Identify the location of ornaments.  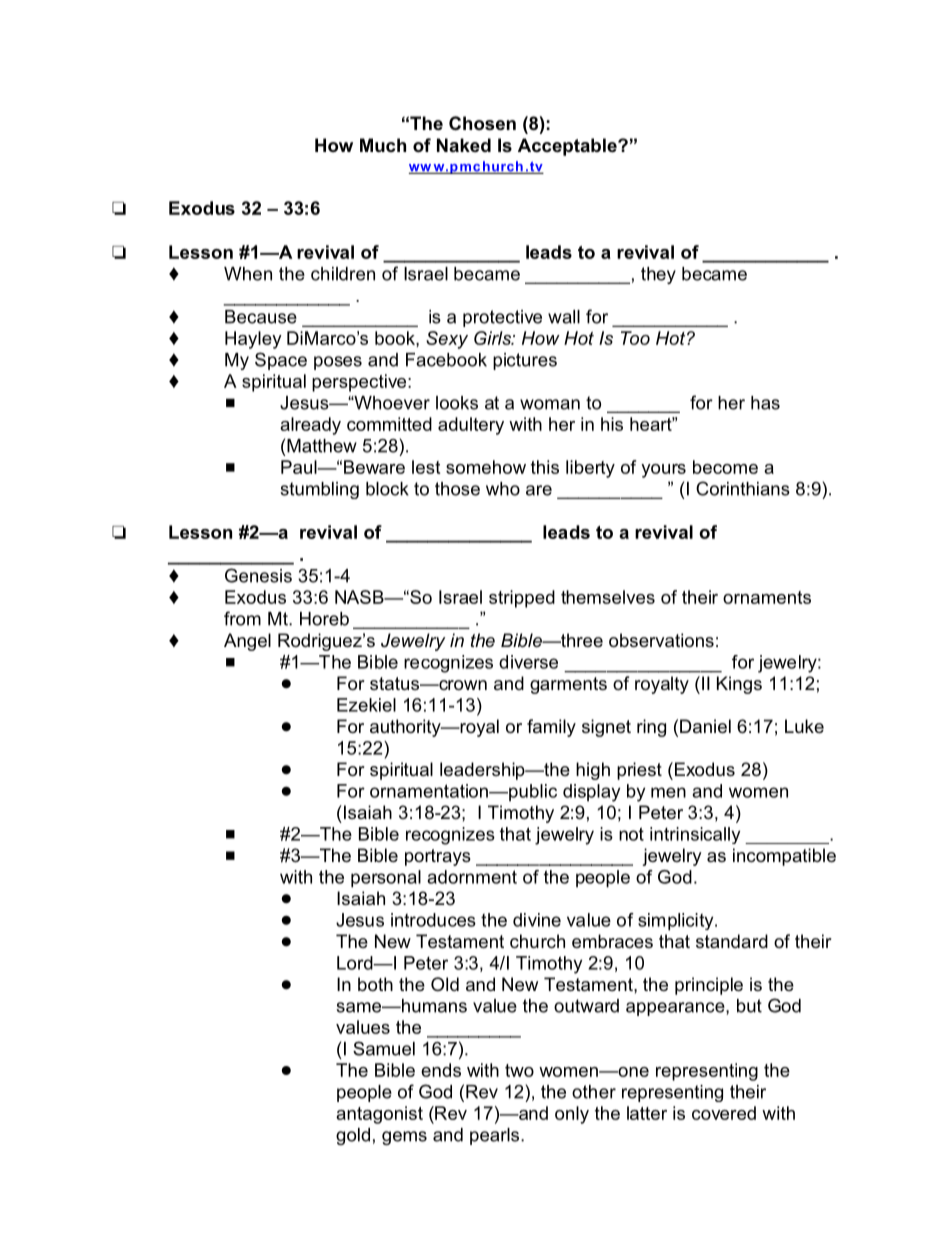
(767, 597).
